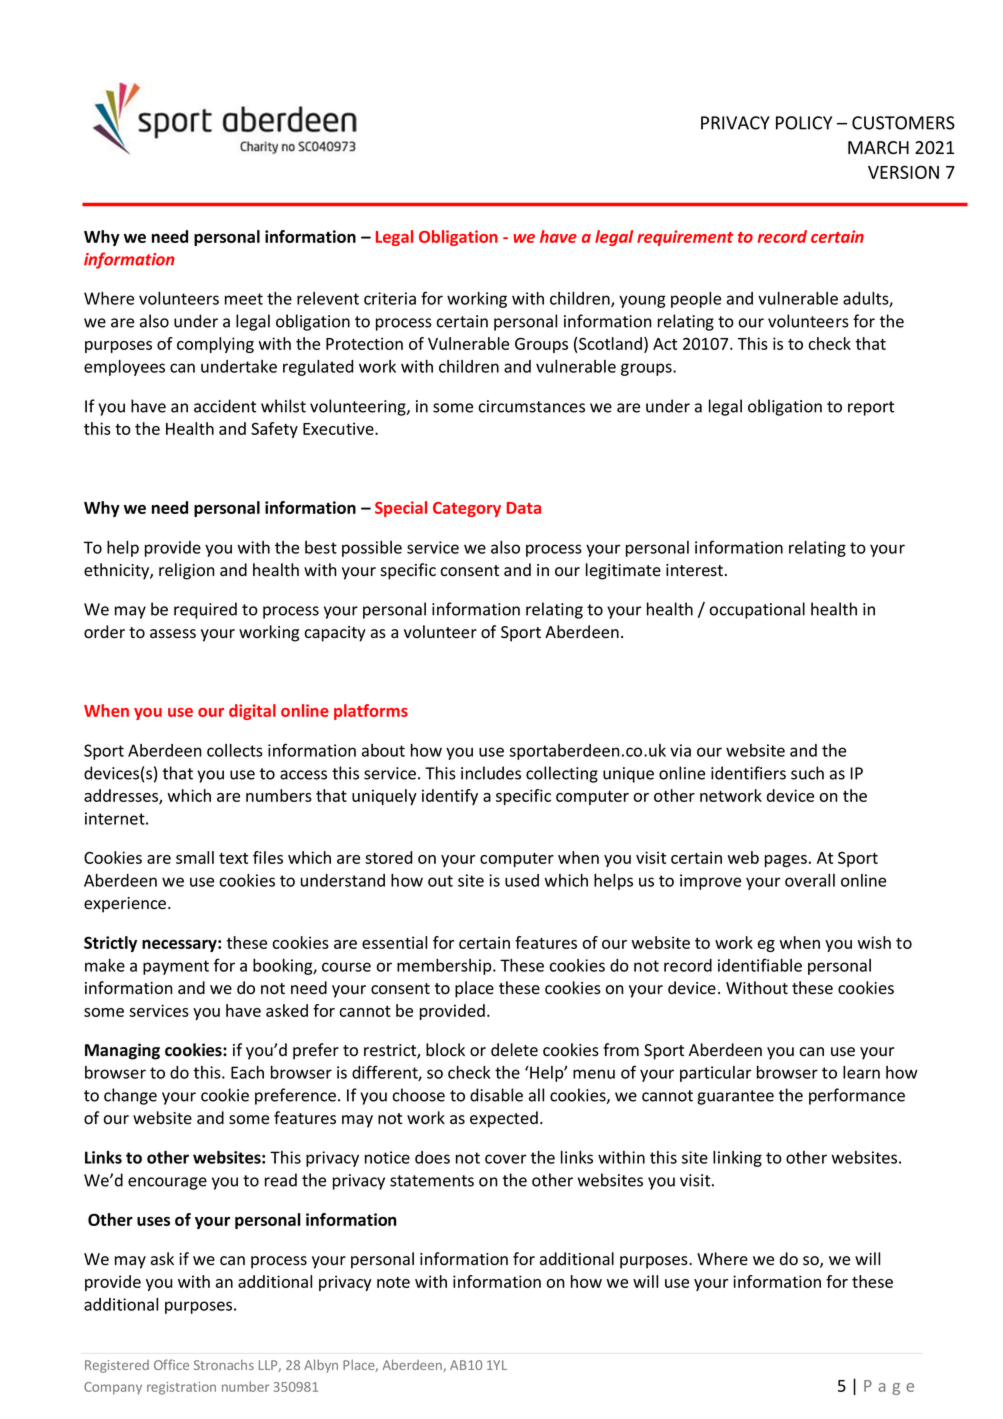 The height and width of the screenshot is (1419, 1003). I want to click on delete, so click(514, 1050).
